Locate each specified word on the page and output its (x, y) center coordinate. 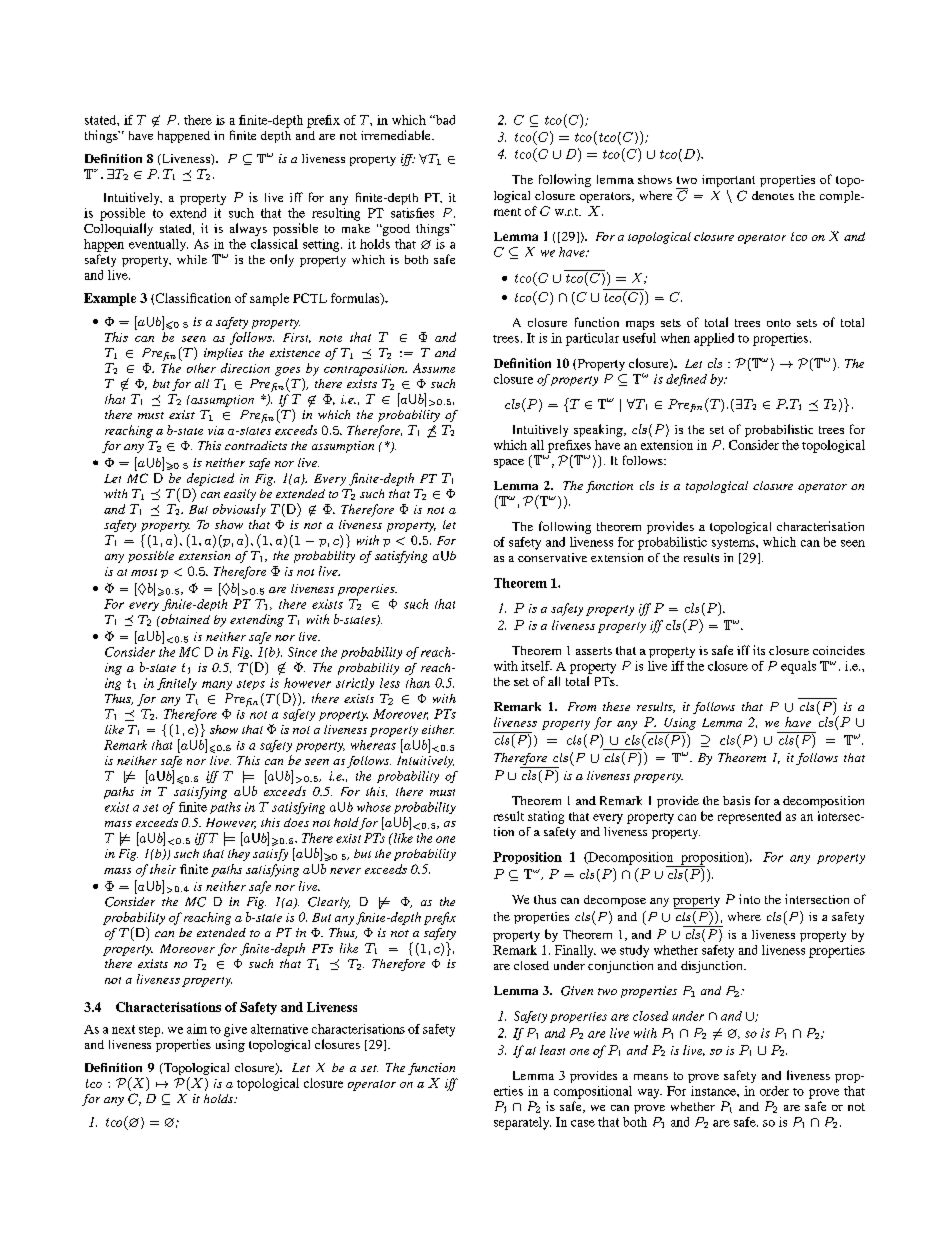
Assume (434, 368)
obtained (184, 619)
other (201, 368)
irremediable (397, 135)
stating (546, 817)
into (749, 899)
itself (536, 666)
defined (686, 380)
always (248, 229)
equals (798, 667)
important (728, 181)
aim (197, 1029)
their (163, 869)
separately (522, 1123)
